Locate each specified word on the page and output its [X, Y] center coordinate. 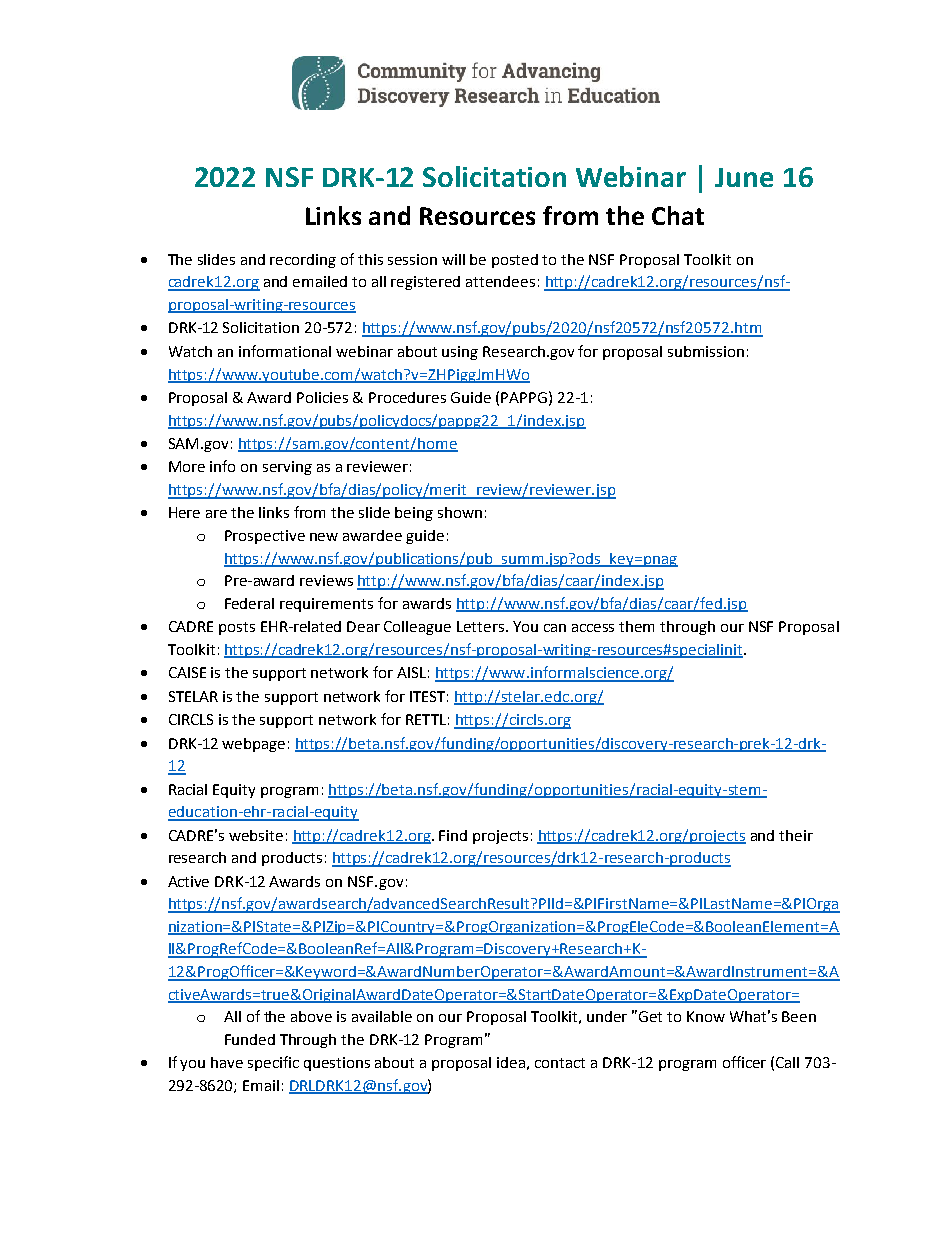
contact [560, 1063]
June [744, 177]
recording [303, 261]
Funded [250, 1039]
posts [237, 628]
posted [515, 261]
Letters [480, 626]
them [636, 626]
